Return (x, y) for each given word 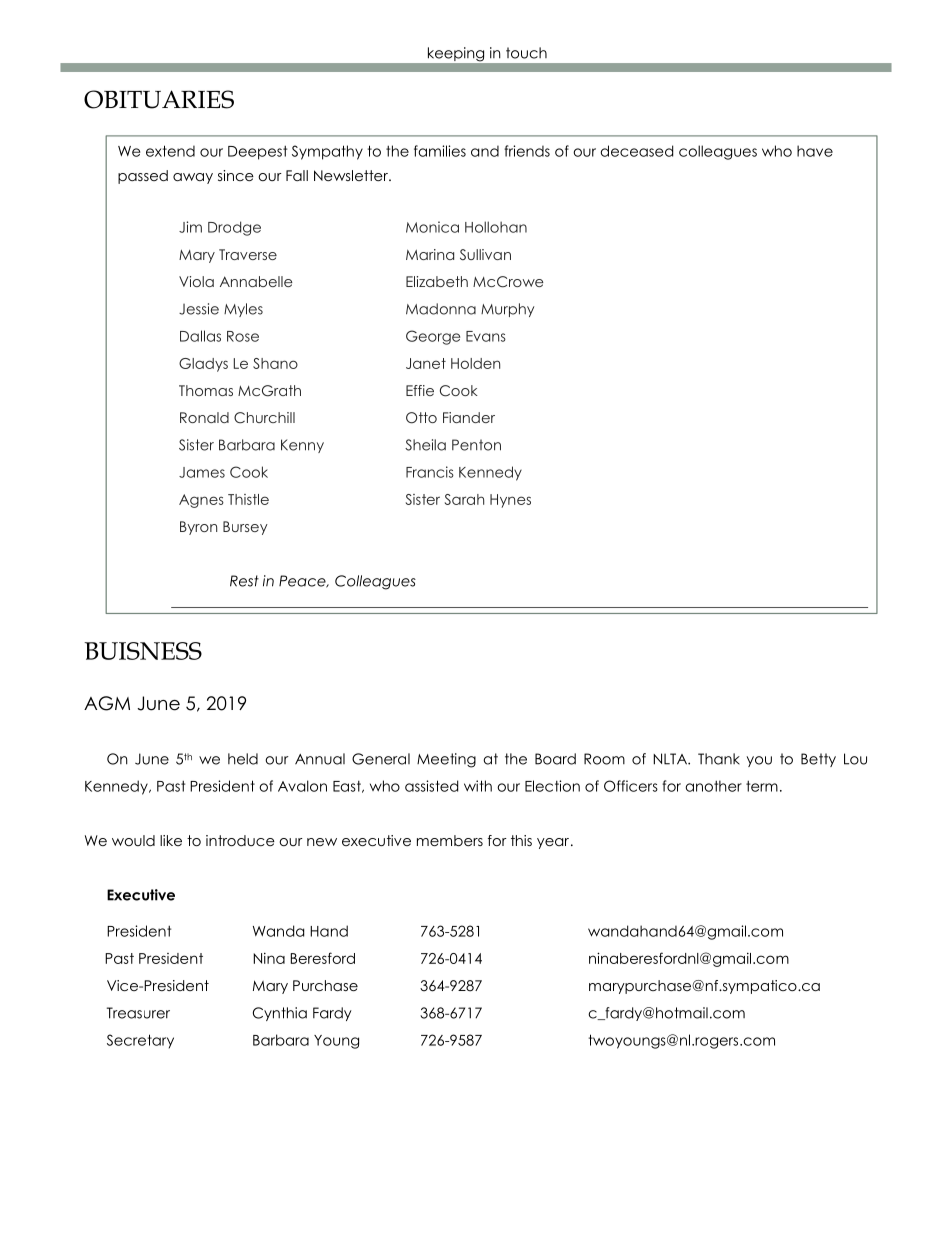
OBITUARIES (159, 99)
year (553, 843)
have (815, 151)
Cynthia (280, 1014)
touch (526, 53)
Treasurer (138, 1013)
